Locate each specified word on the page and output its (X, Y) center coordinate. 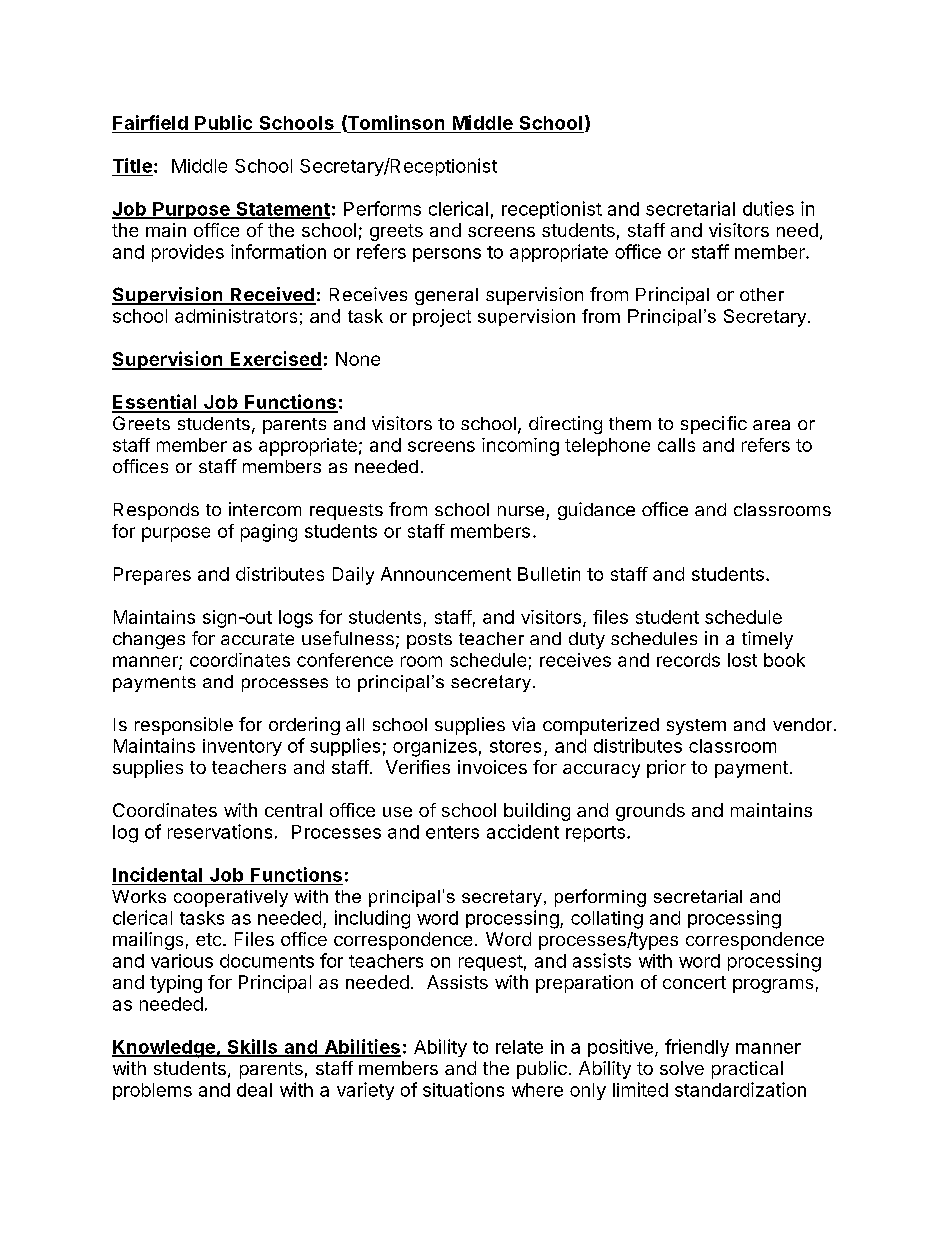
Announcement (446, 574)
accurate (257, 639)
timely (767, 640)
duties (768, 208)
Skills (252, 1047)
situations (463, 1089)
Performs (382, 208)
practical (747, 1070)
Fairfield (150, 122)
